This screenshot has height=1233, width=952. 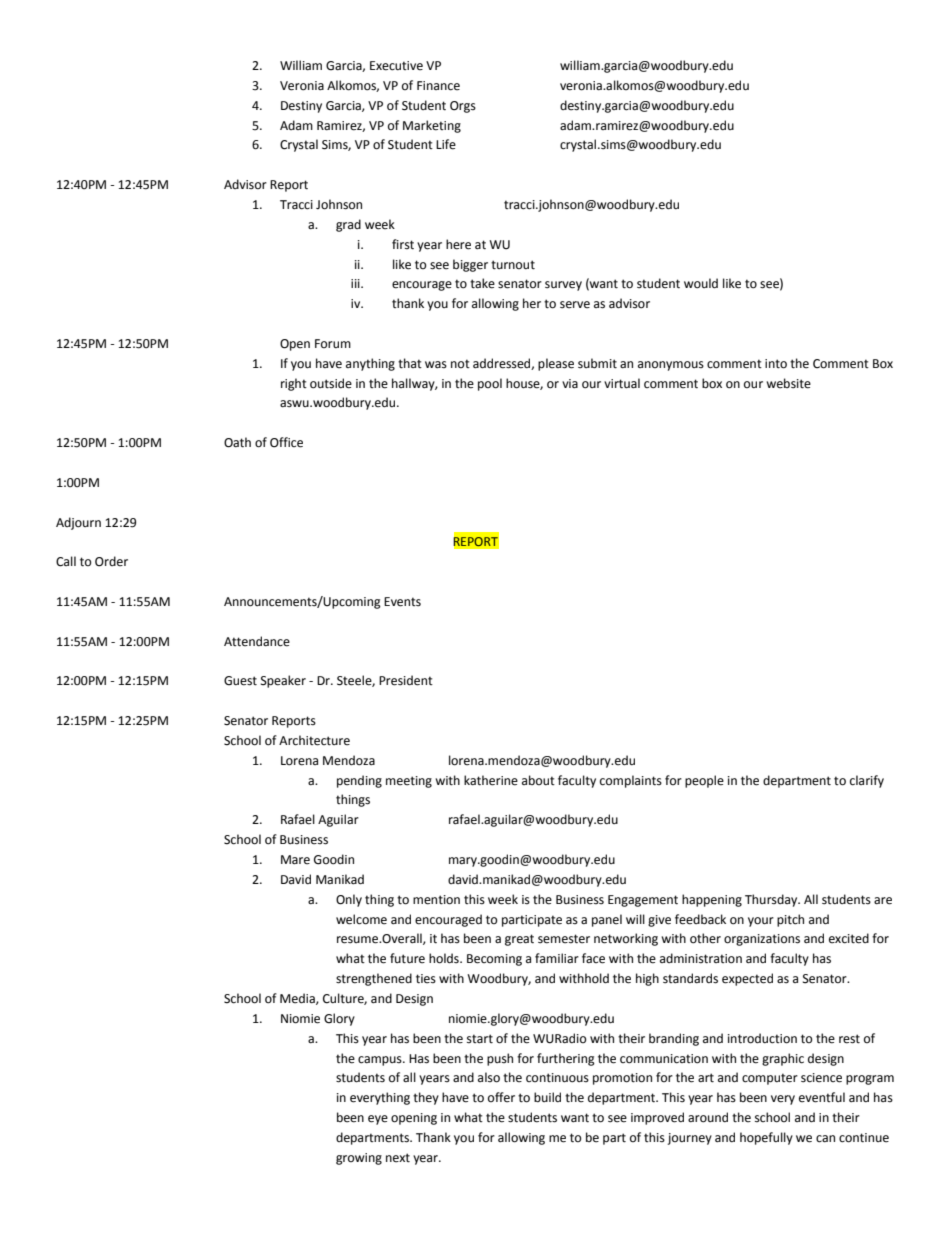 I want to click on offer, so click(x=501, y=1097).
